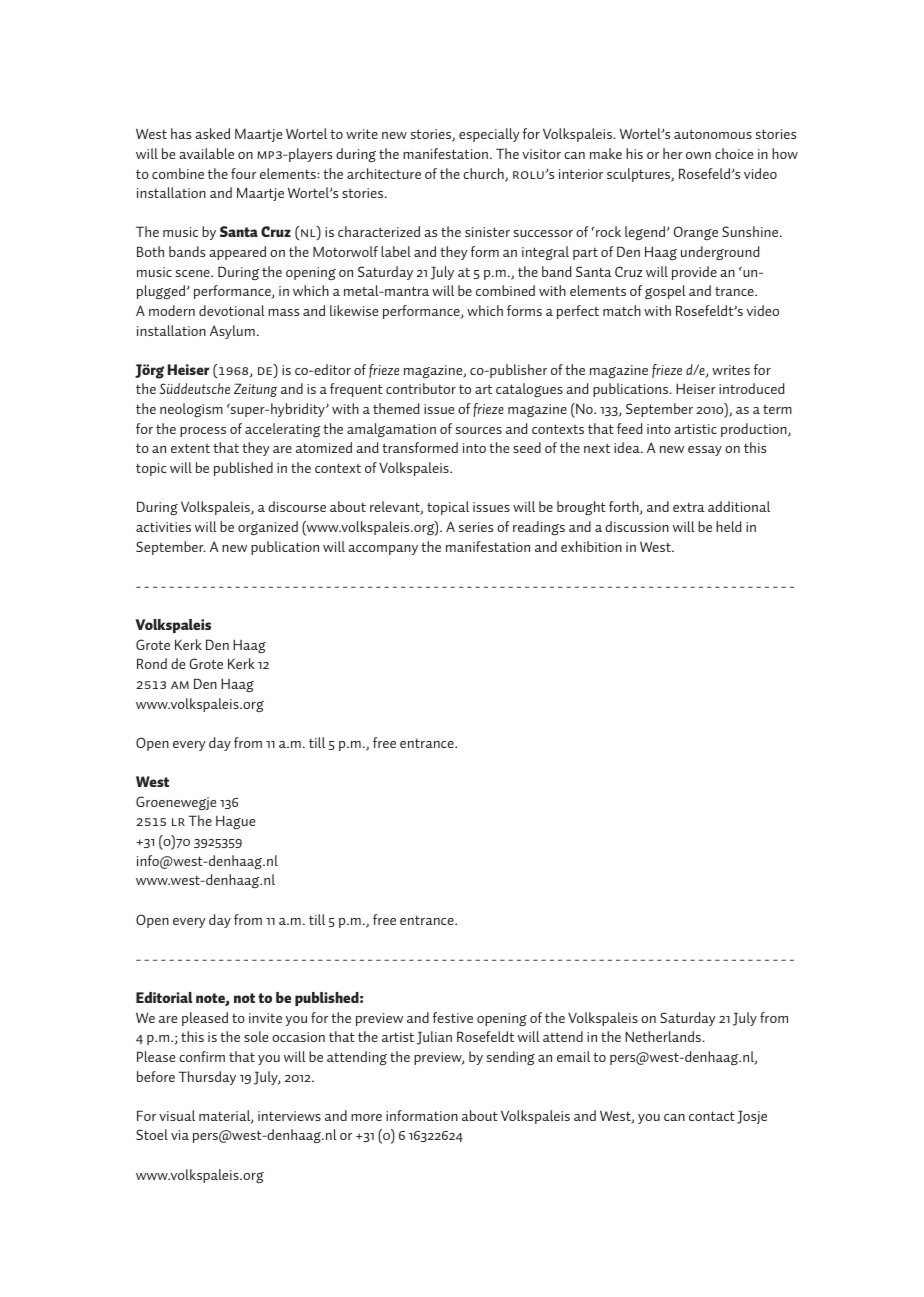 Image resolution: width=924 pixels, height=1297 pixels. I want to click on four, so click(243, 173).
